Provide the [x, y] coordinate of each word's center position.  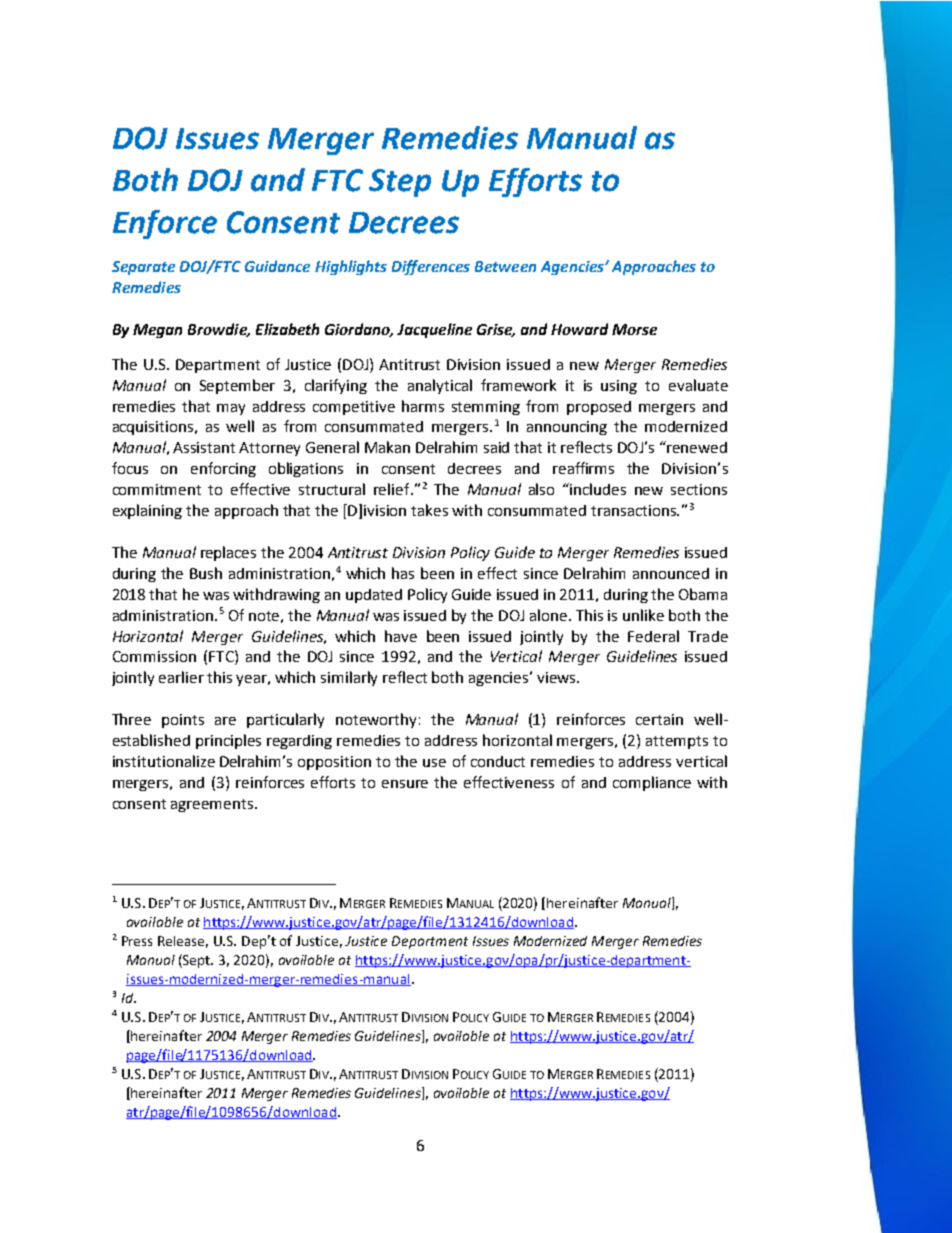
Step [400, 183]
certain [659, 719]
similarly [349, 678]
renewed [696, 447]
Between [505, 266]
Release [183, 942]
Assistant [204, 447]
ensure [405, 784]
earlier [181, 677]
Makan [387, 447]
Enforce [165, 224]
